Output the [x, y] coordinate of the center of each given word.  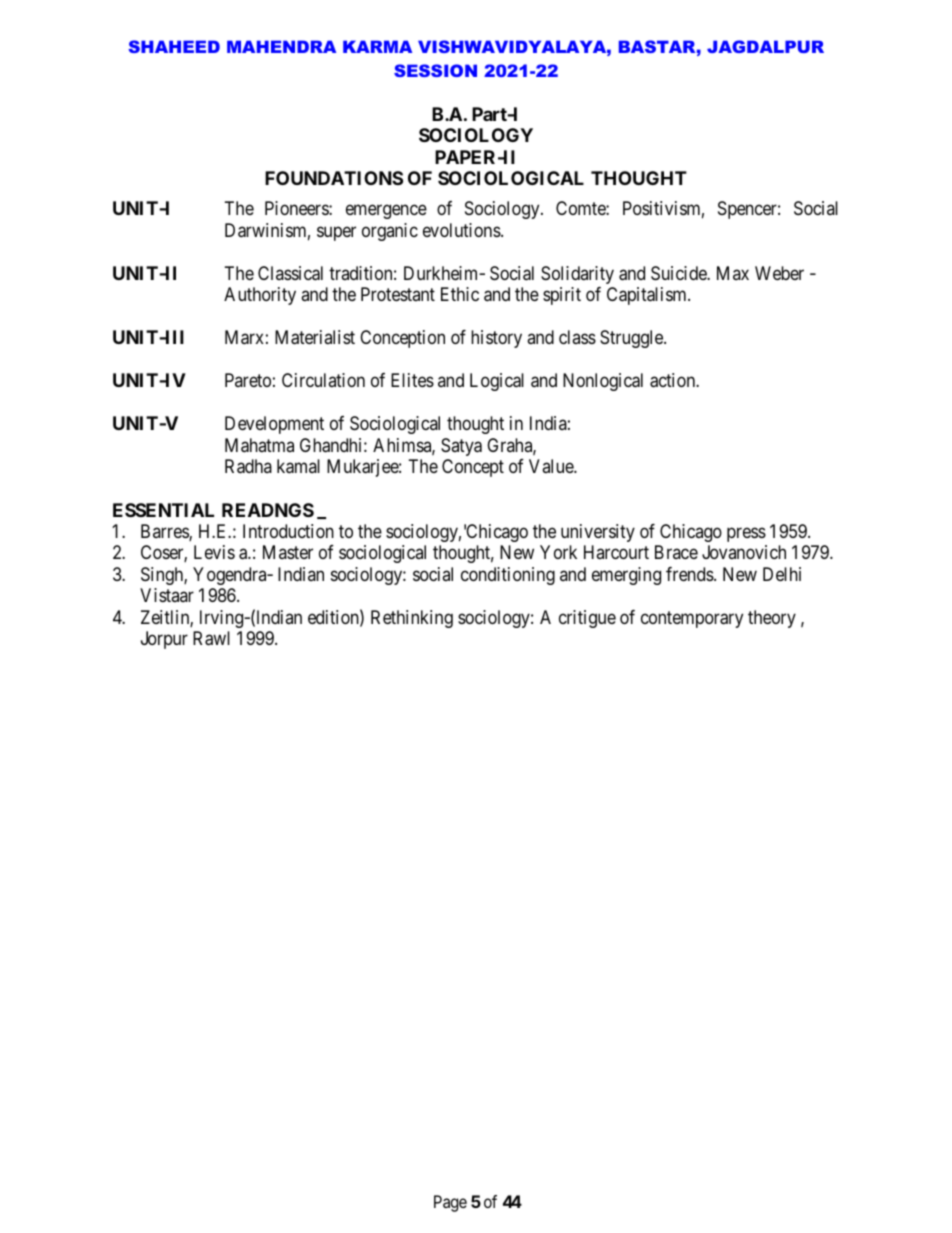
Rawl [211, 638]
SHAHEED [174, 46]
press [746, 534]
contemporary [692, 619]
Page [450, 1203]
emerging [626, 576]
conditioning [508, 576]
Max [733, 273]
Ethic [460, 294]
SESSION [435, 70]
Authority [260, 296]
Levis [214, 552]
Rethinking [412, 619]
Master [288, 552]
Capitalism [648, 296]
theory [772, 619]
